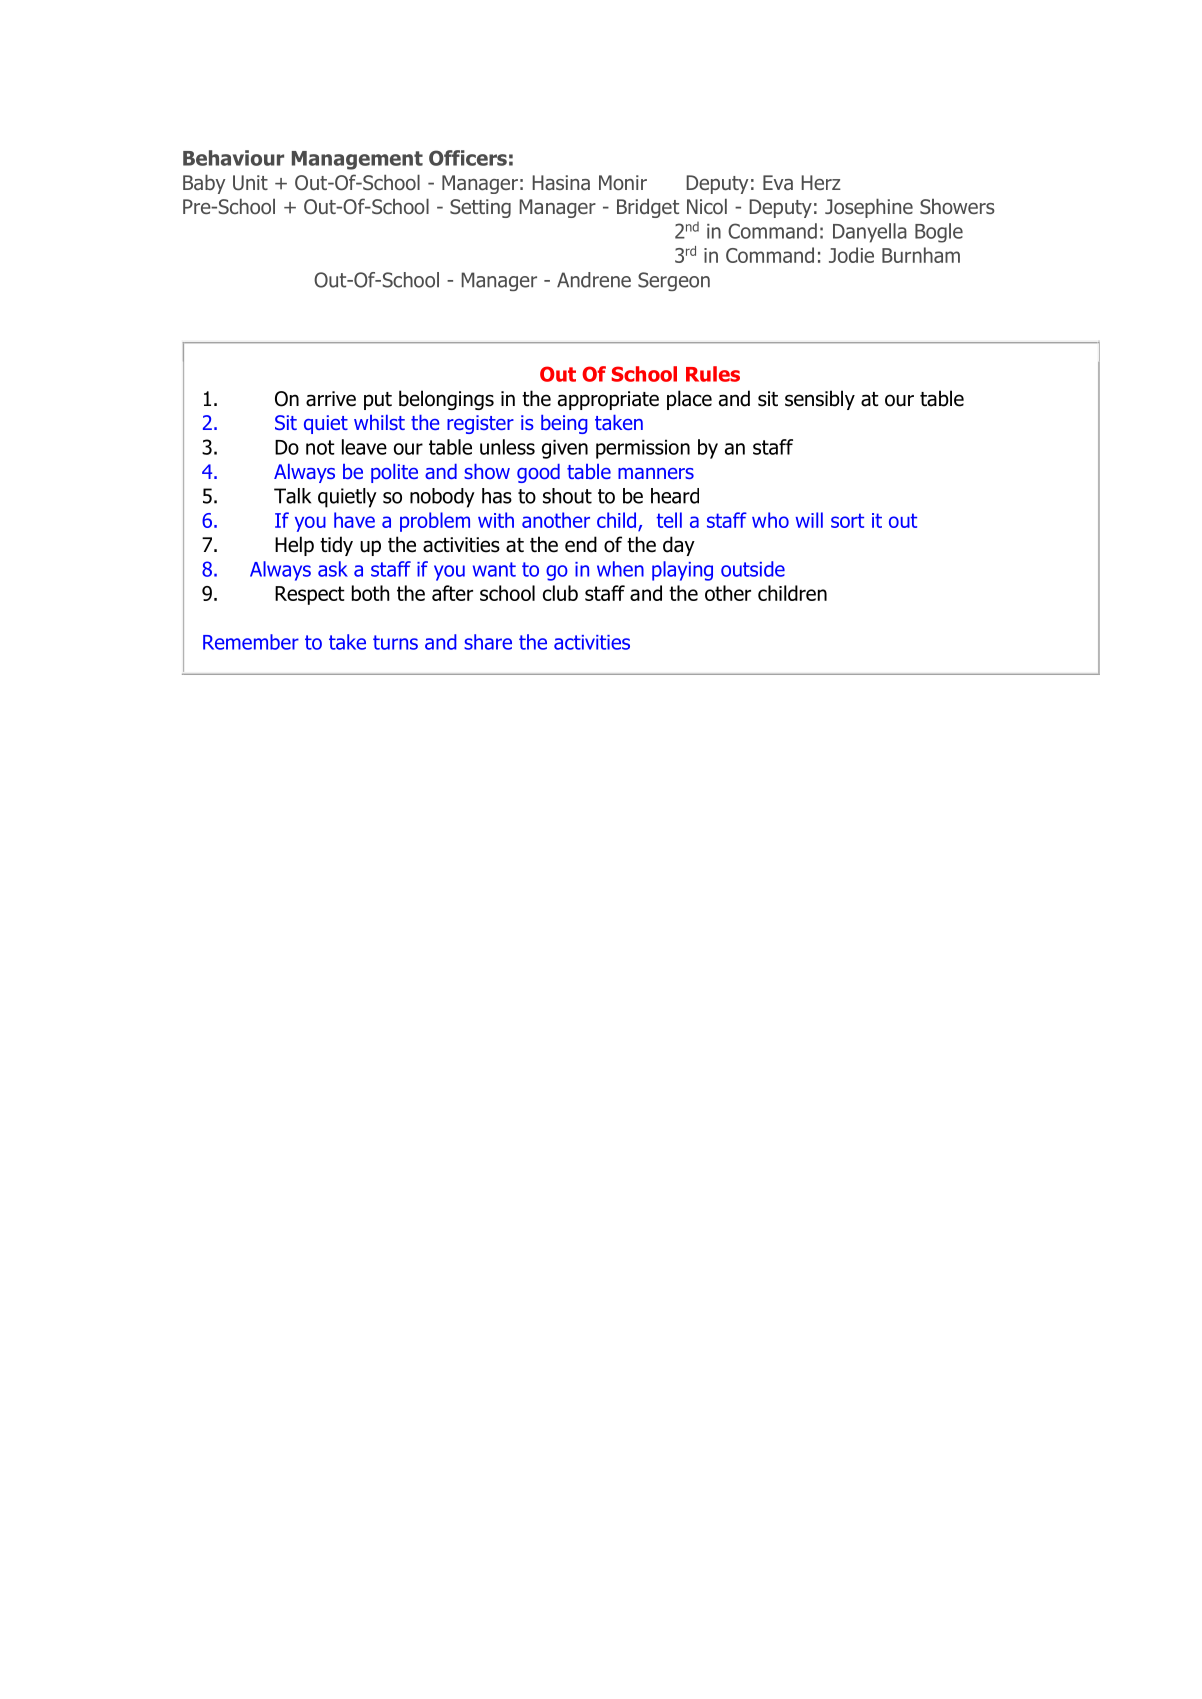 Image resolution: width=1202 pixels, height=1699 pixels. I want to click on Talk, so click(292, 496).
